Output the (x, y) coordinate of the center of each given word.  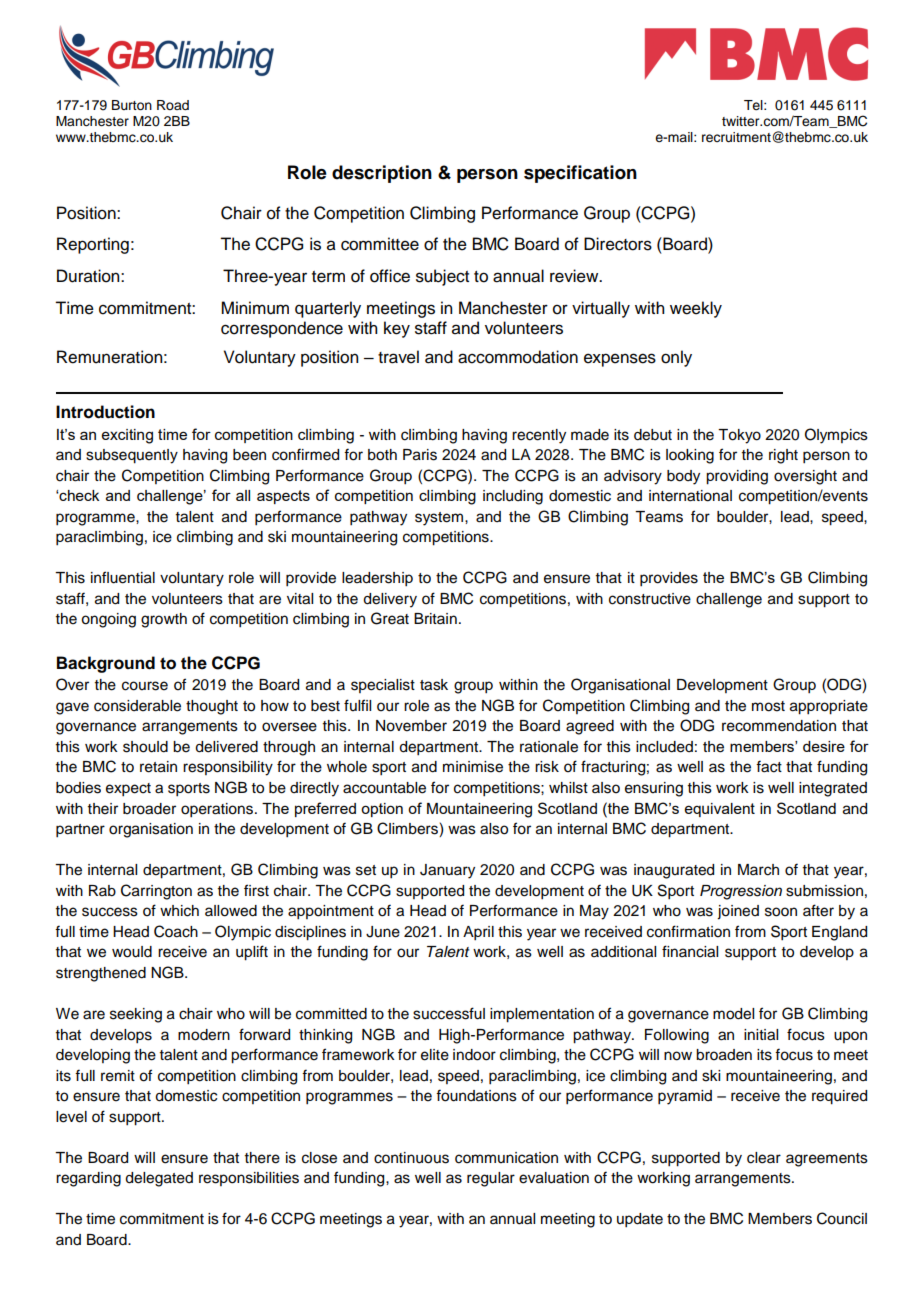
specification (580, 174)
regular (491, 1179)
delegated (159, 1179)
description (382, 174)
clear (764, 1158)
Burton (132, 105)
